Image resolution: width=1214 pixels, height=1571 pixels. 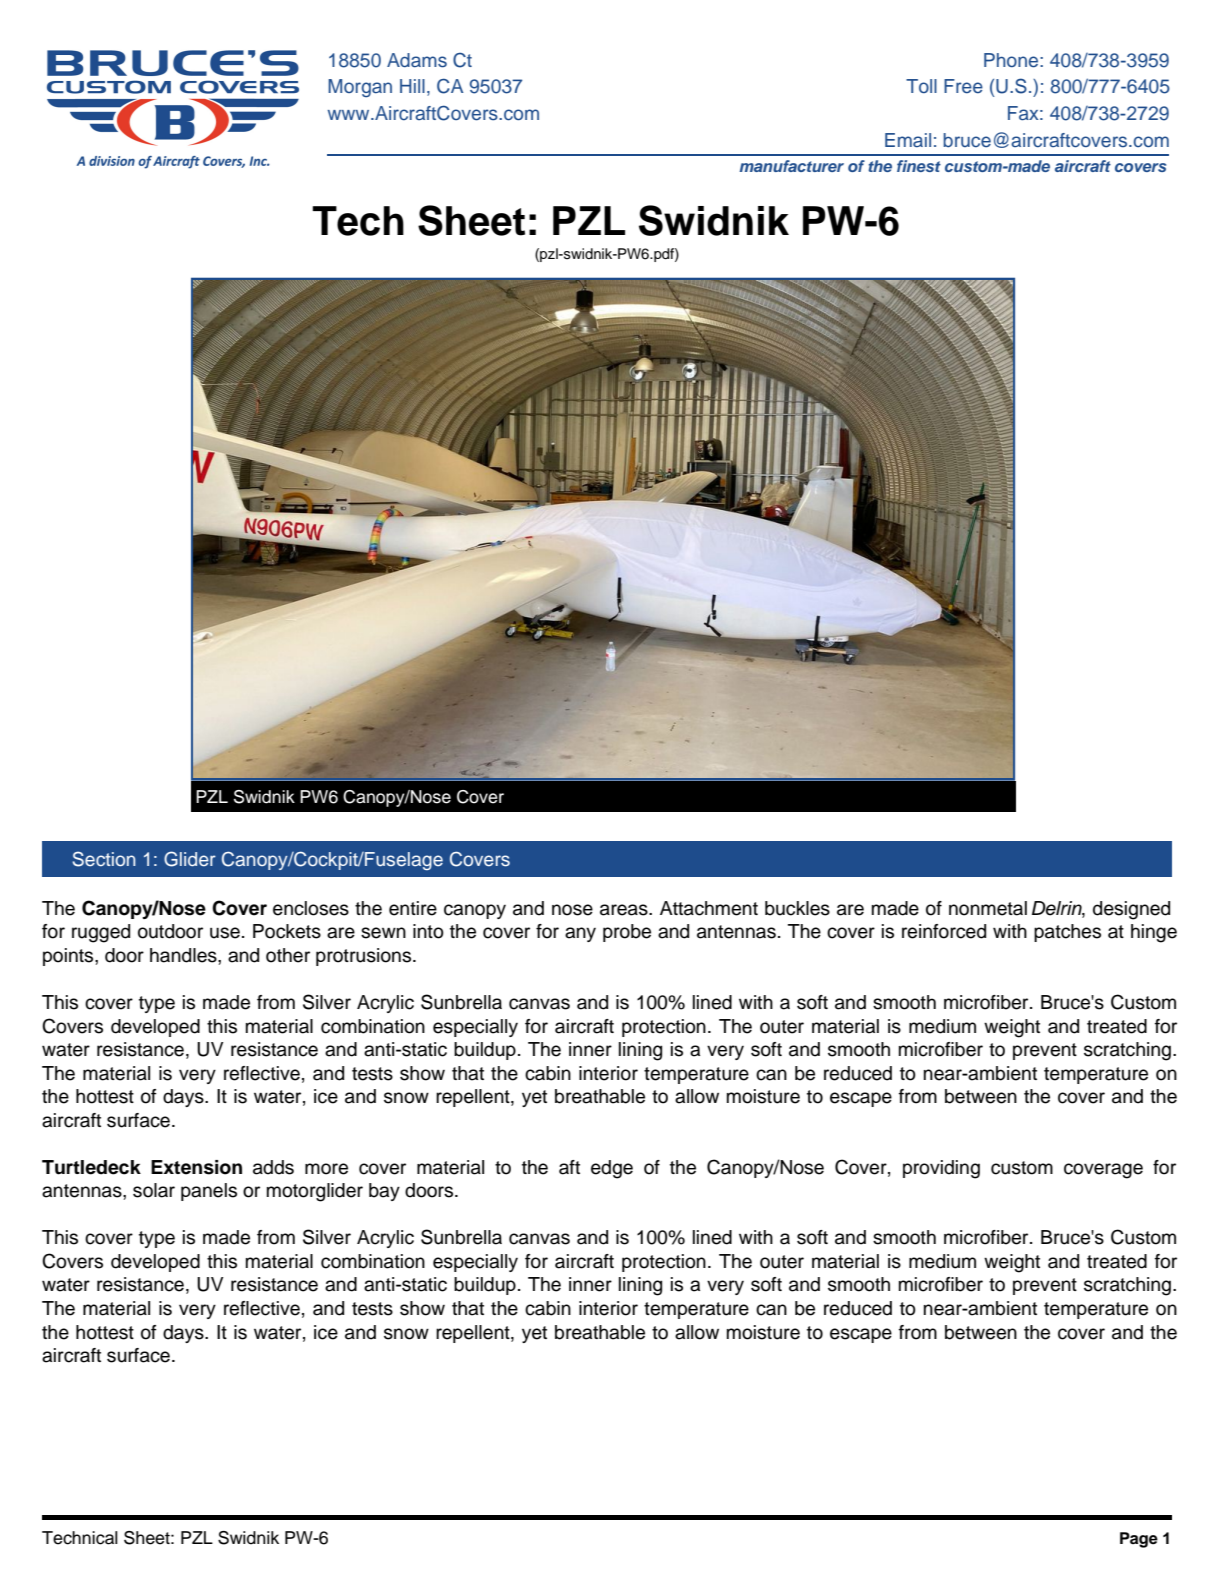 What do you see at coordinates (209, 1192) in the screenshot?
I see `panels` at bounding box center [209, 1192].
